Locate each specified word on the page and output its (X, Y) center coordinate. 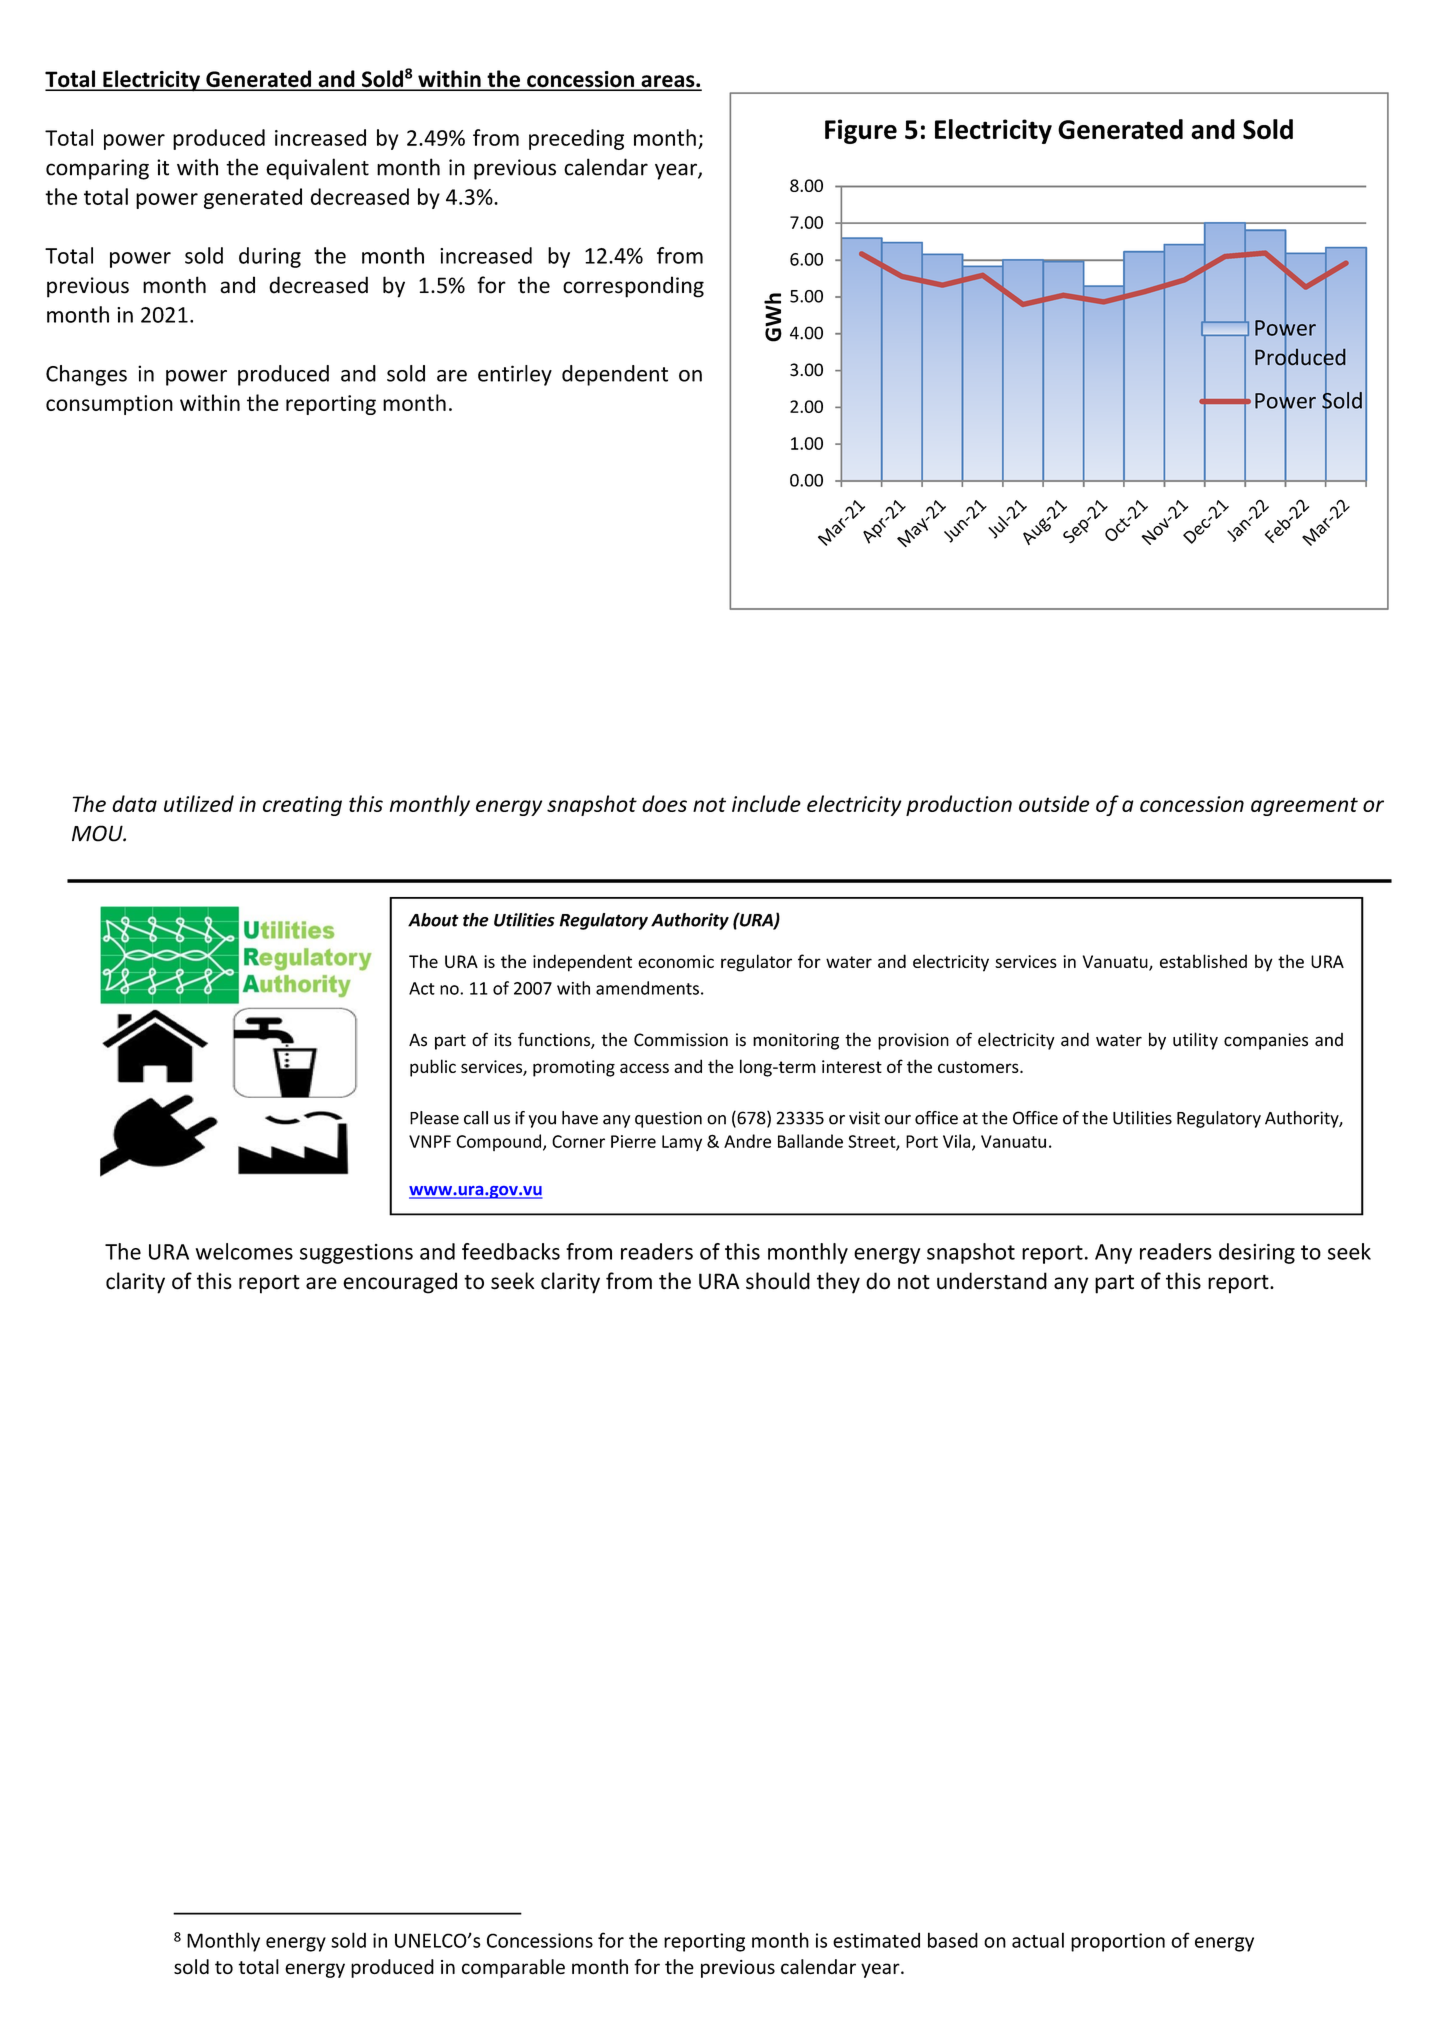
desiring (1257, 1253)
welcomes (244, 1251)
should (778, 1281)
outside (1054, 803)
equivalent (317, 169)
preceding (576, 139)
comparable (513, 1968)
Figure (861, 131)
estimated (876, 1940)
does (664, 803)
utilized (199, 803)
